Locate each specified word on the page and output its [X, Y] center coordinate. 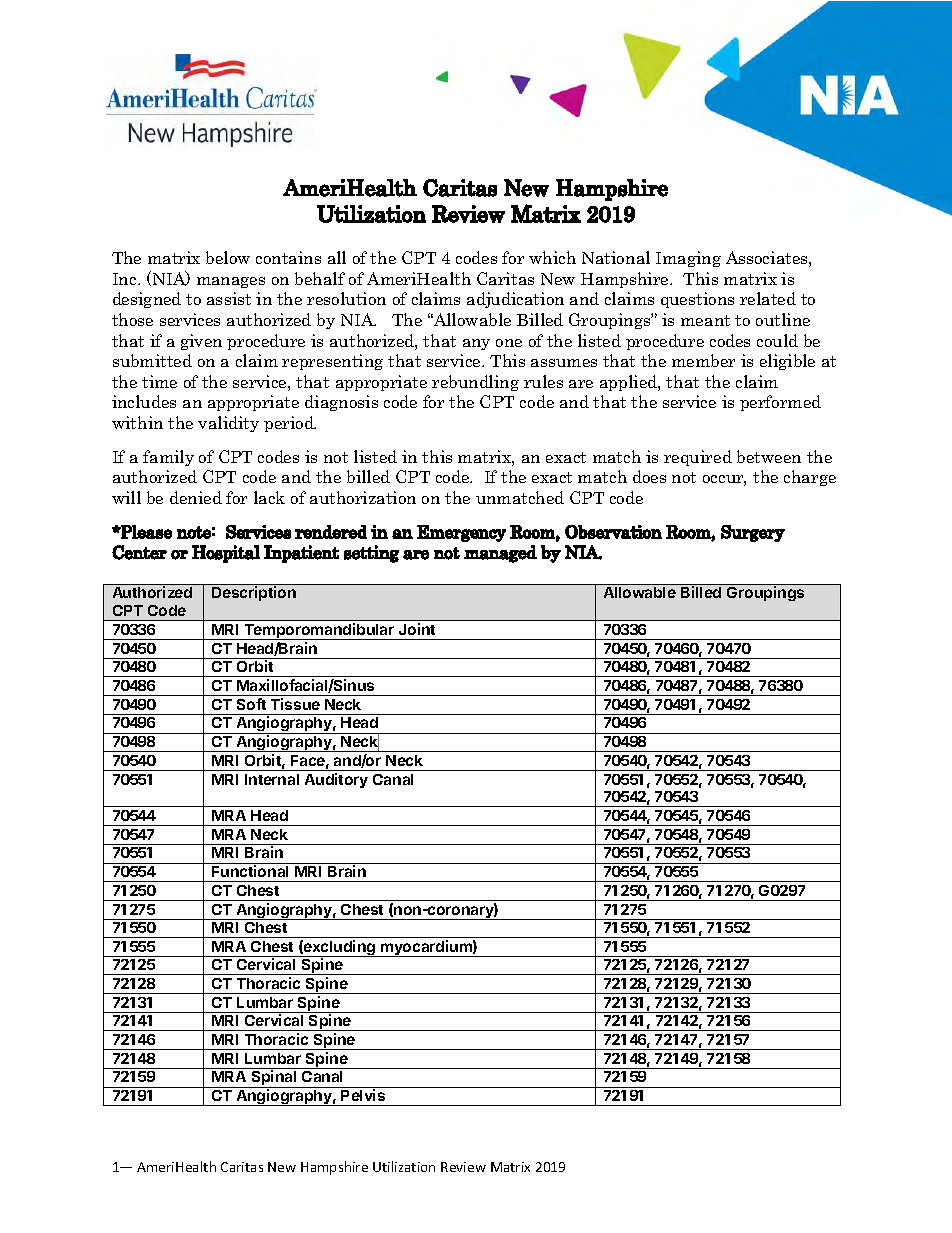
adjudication [515, 300]
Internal [272, 779]
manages [231, 282]
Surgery [753, 533]
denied [196, 497]
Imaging [688, 259]
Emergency [461, 533]
